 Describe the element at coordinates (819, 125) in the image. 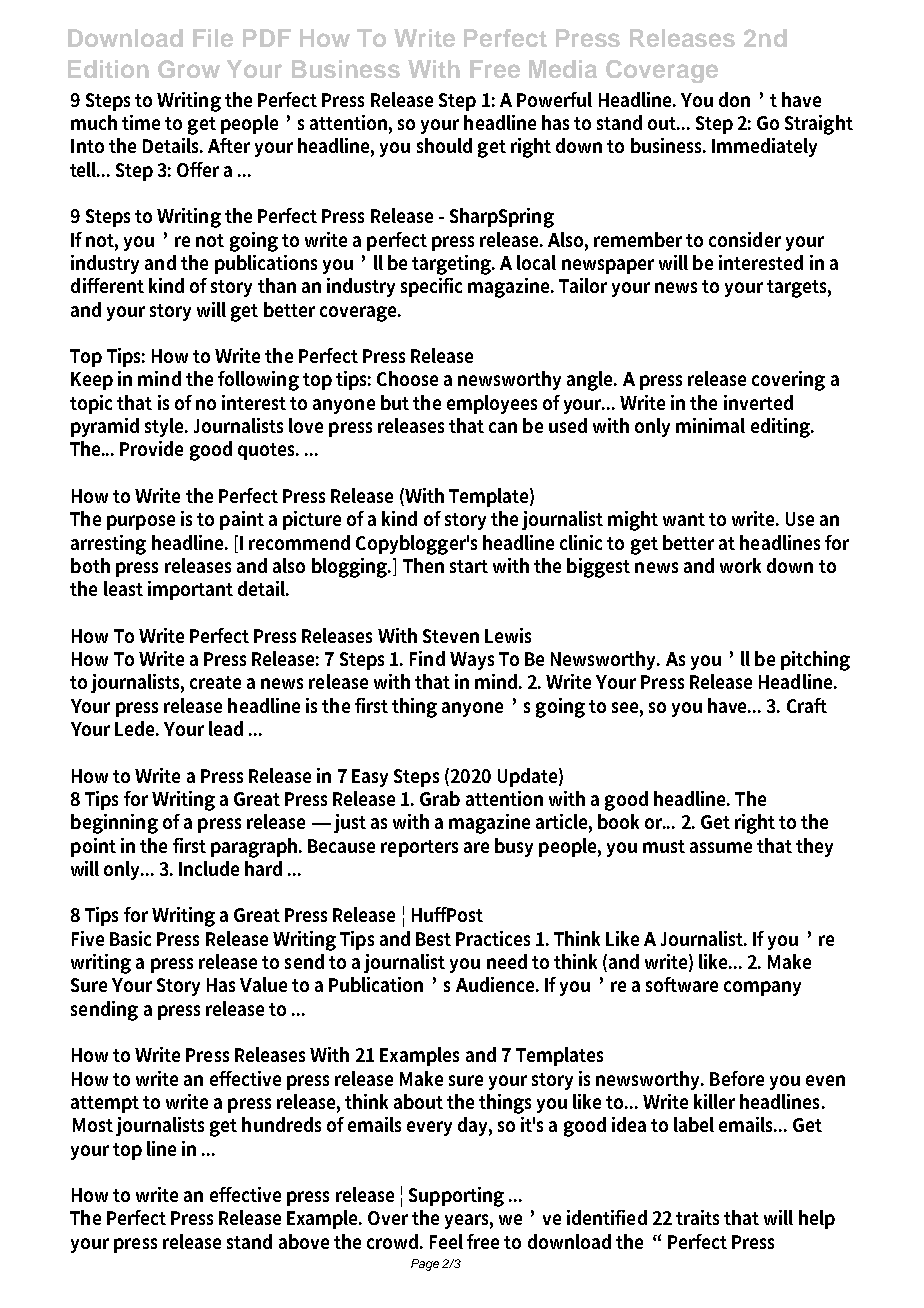

I see `Straight` at that location.
